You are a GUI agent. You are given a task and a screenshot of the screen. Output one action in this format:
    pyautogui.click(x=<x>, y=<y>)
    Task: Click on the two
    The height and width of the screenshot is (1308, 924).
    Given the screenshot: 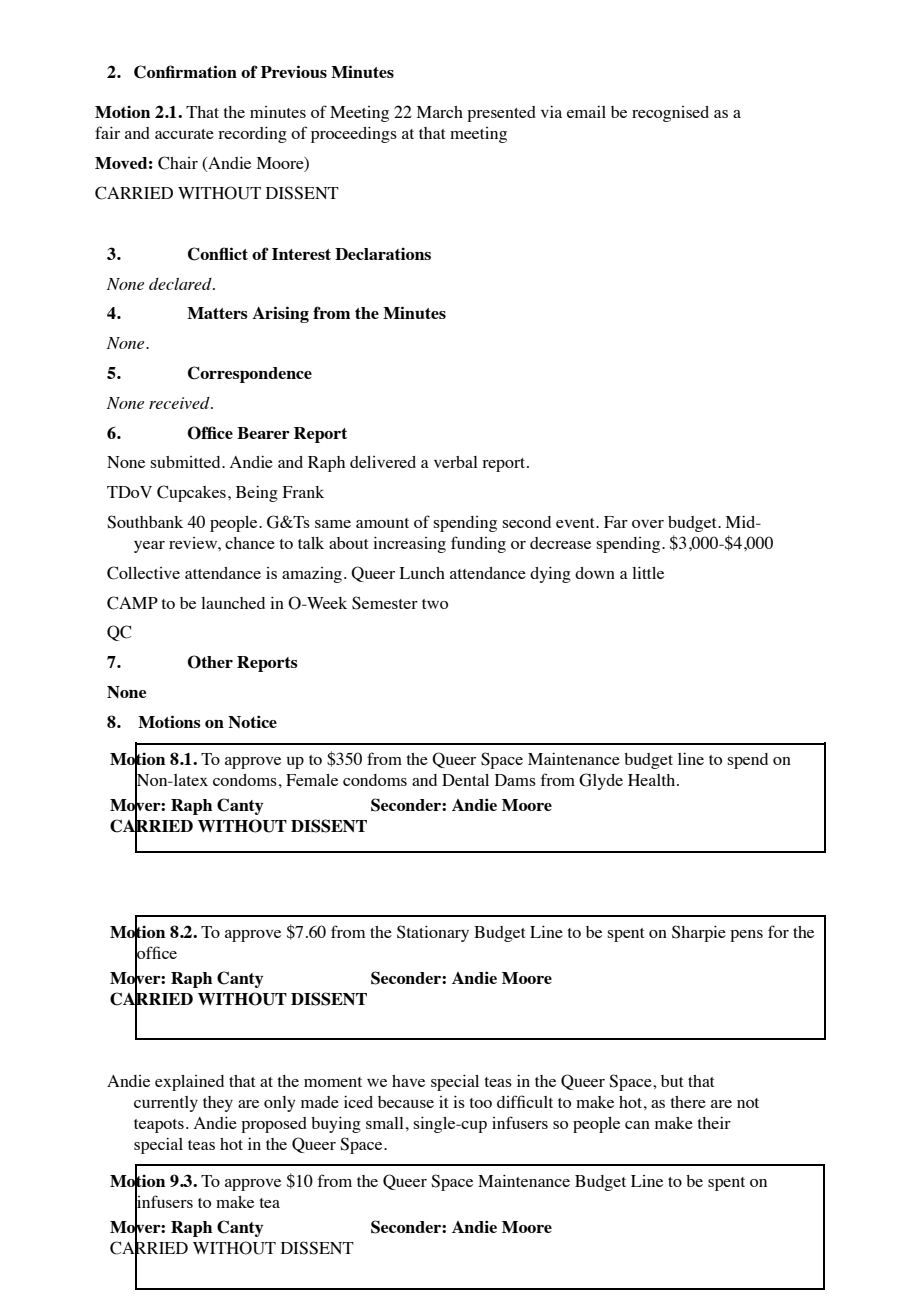 What is the action you would take?
    pyautogui.click(x=435, y=604)
